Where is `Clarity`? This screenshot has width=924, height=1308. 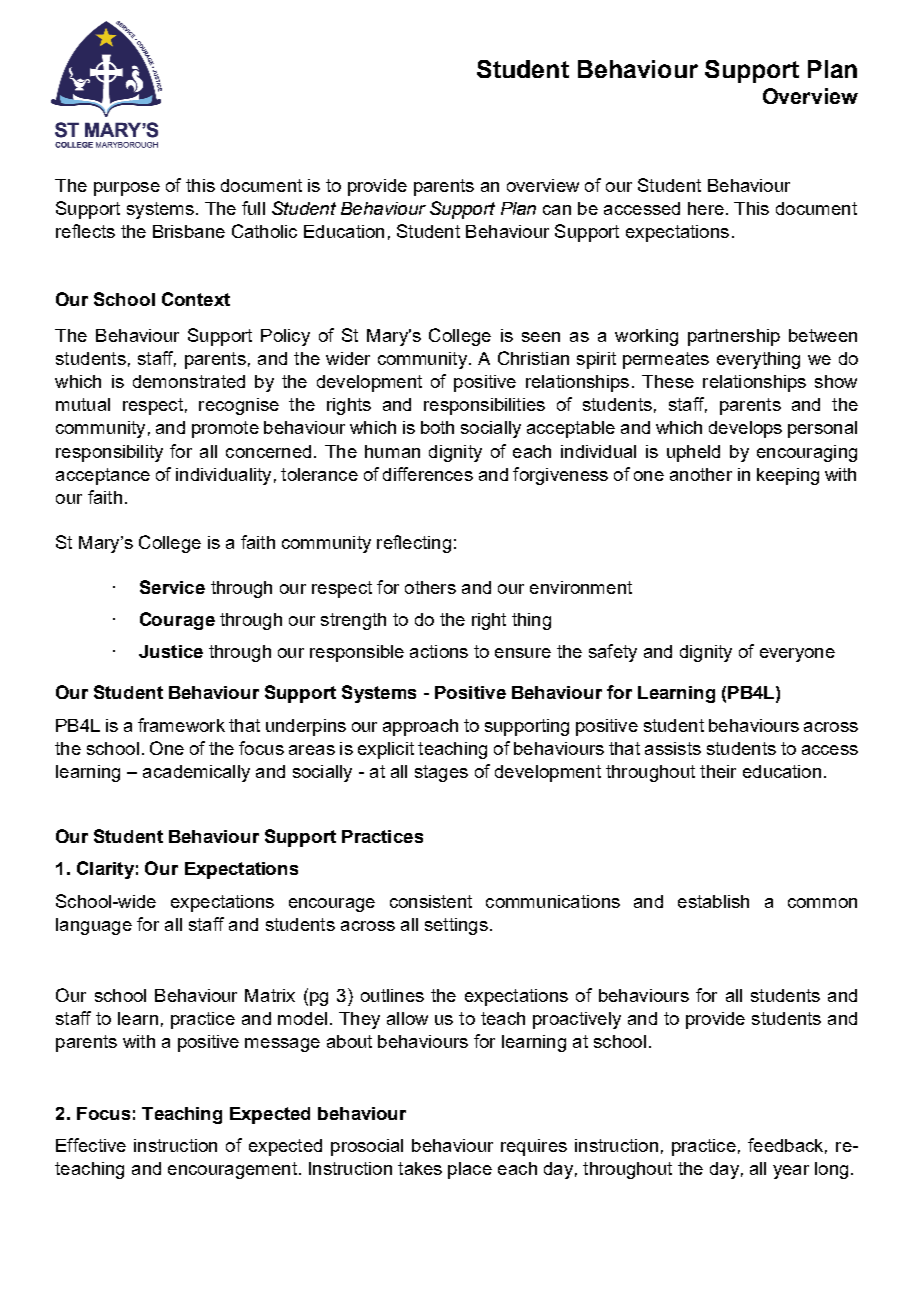 Clarity is located at coordinates (105, 870).
